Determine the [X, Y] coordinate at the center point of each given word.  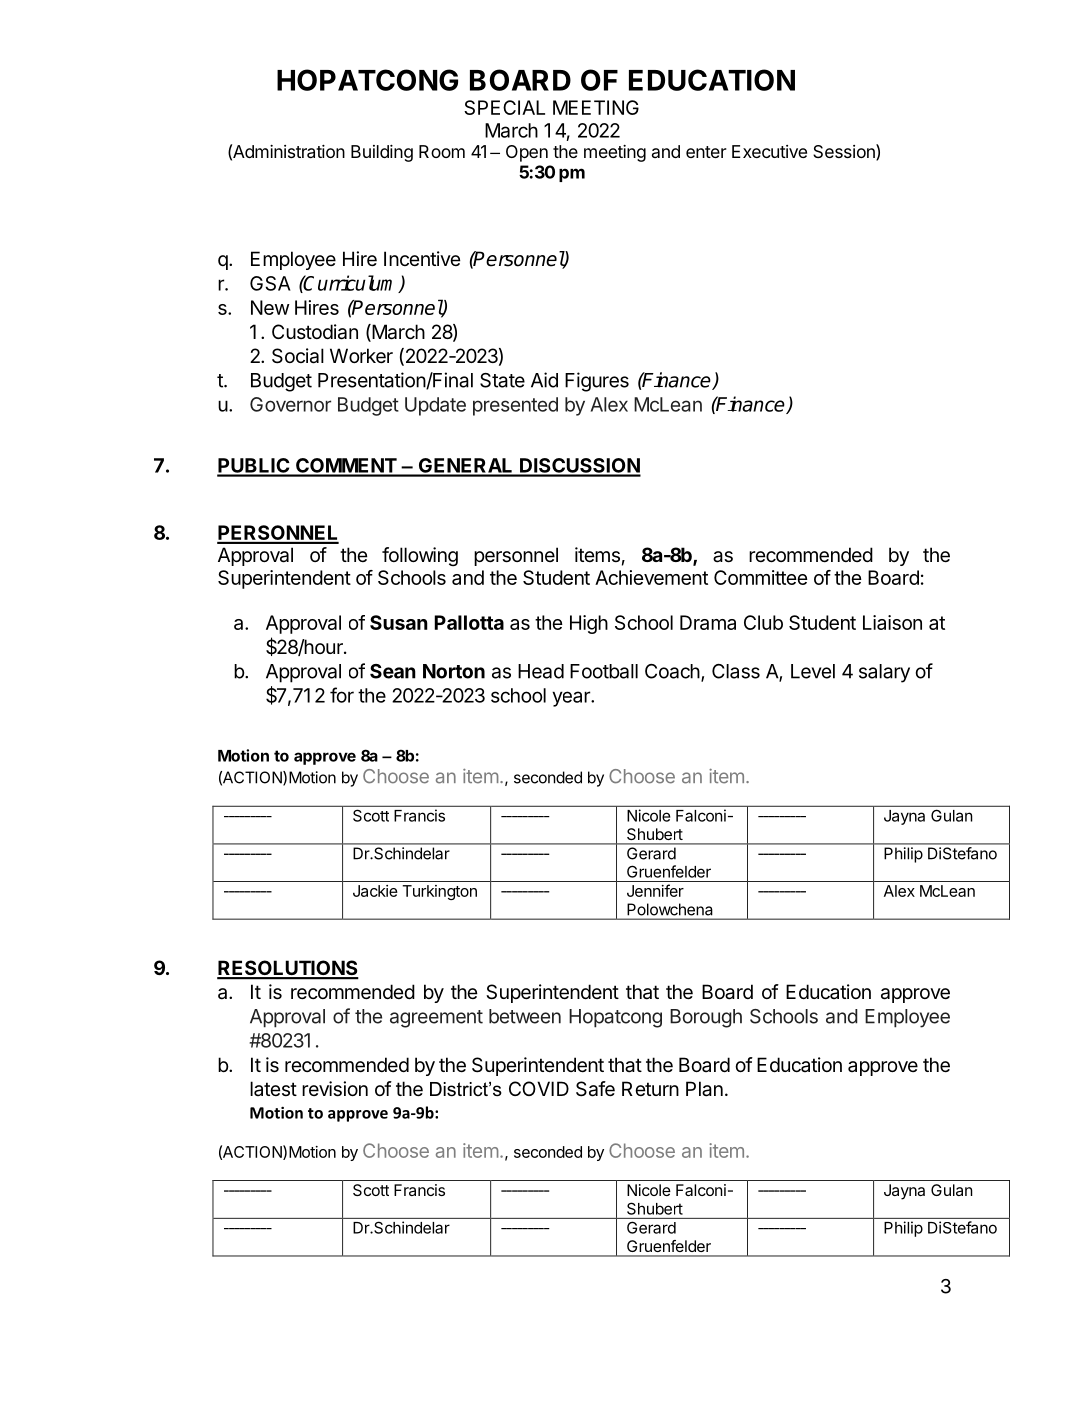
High [589, 624]
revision [335, 1089]
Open [527, 153]
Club [763, 622]
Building [382, 153]
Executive [769, 151]
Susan [399, 622]
